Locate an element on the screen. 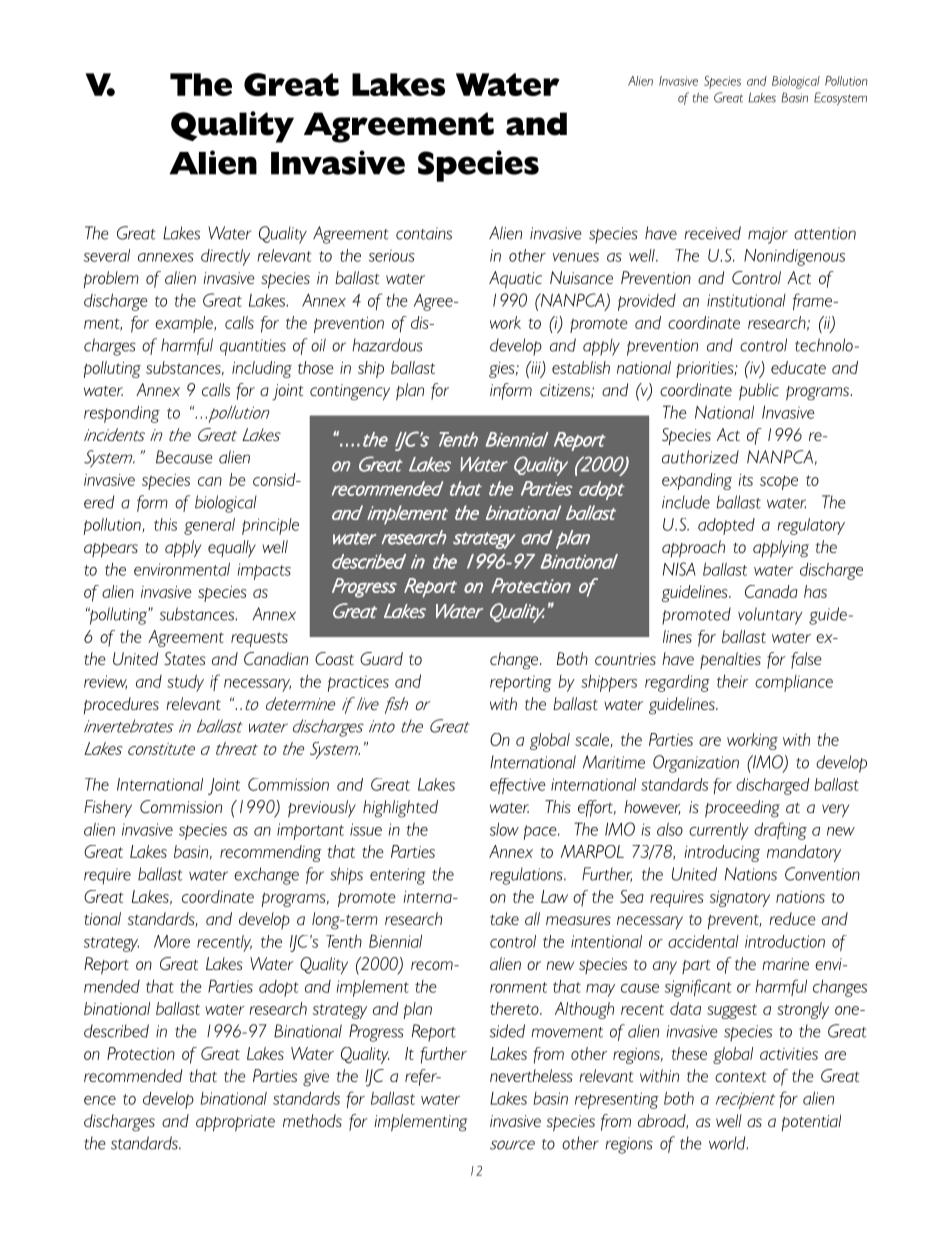 This screenshot has height=1233, width=952. appropriate is located at coordinates (235, 1123).
